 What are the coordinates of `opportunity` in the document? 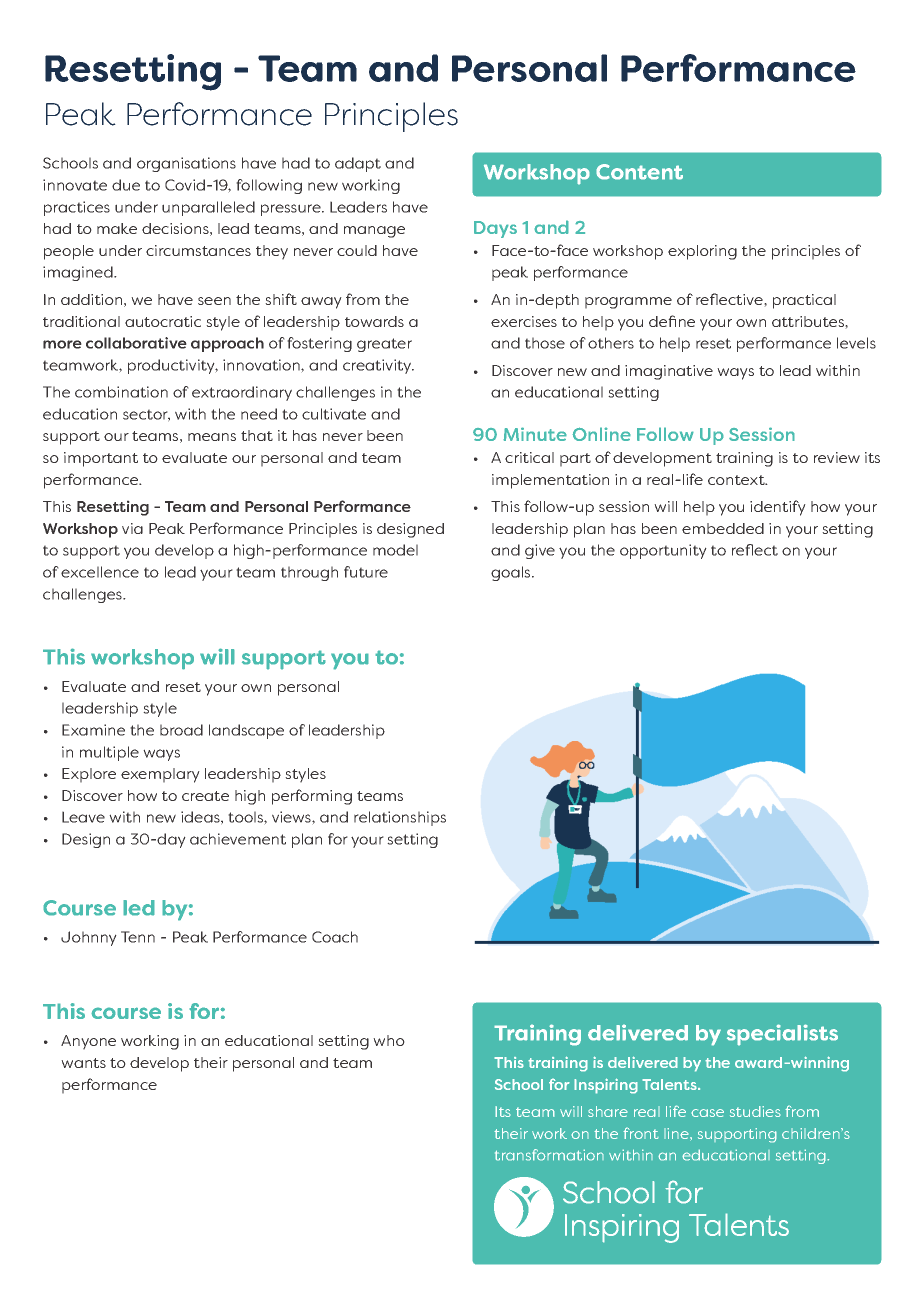 It's located at (663, 551).
